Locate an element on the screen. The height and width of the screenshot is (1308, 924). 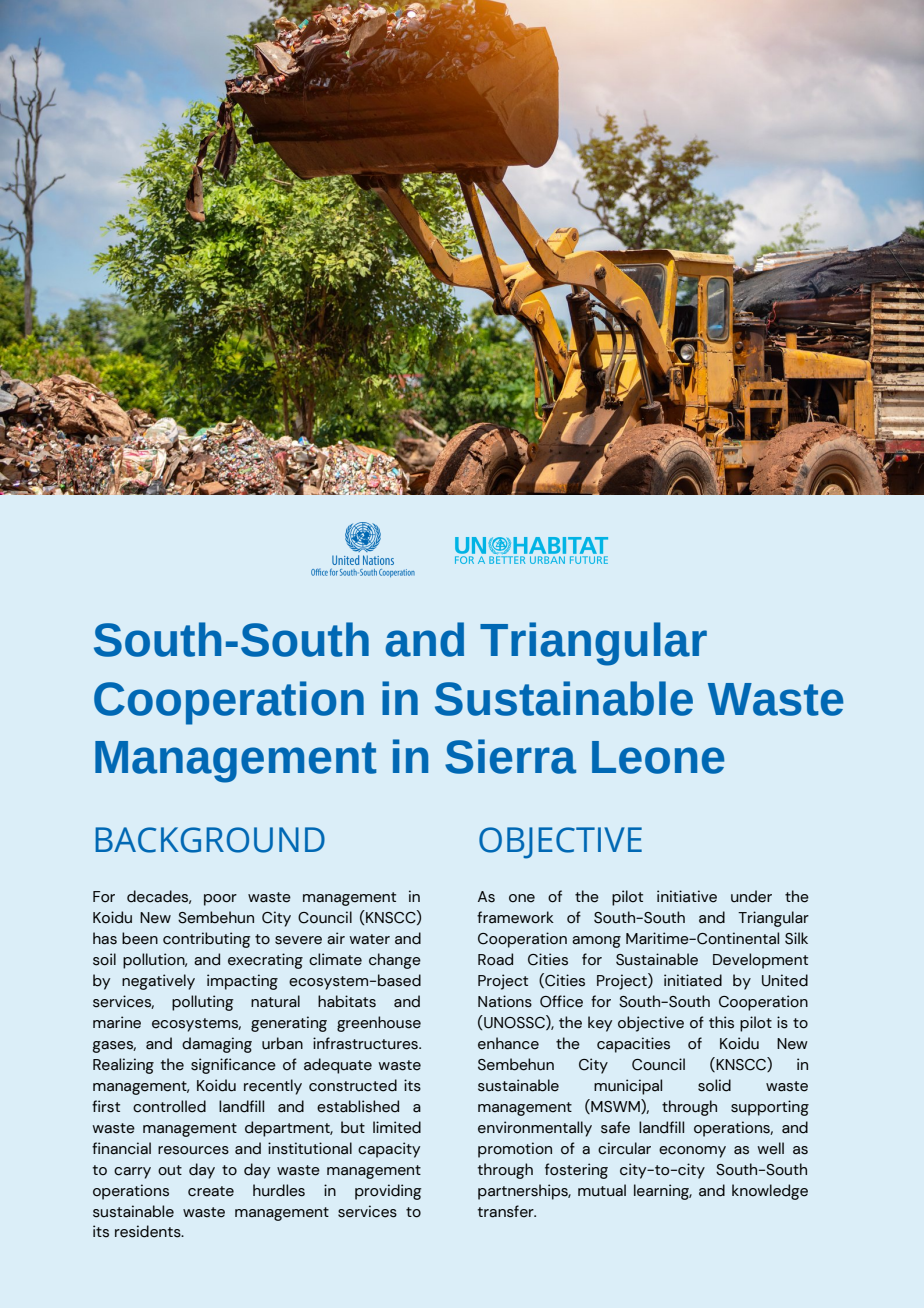
Leone is located at coordinates (658, 757).
